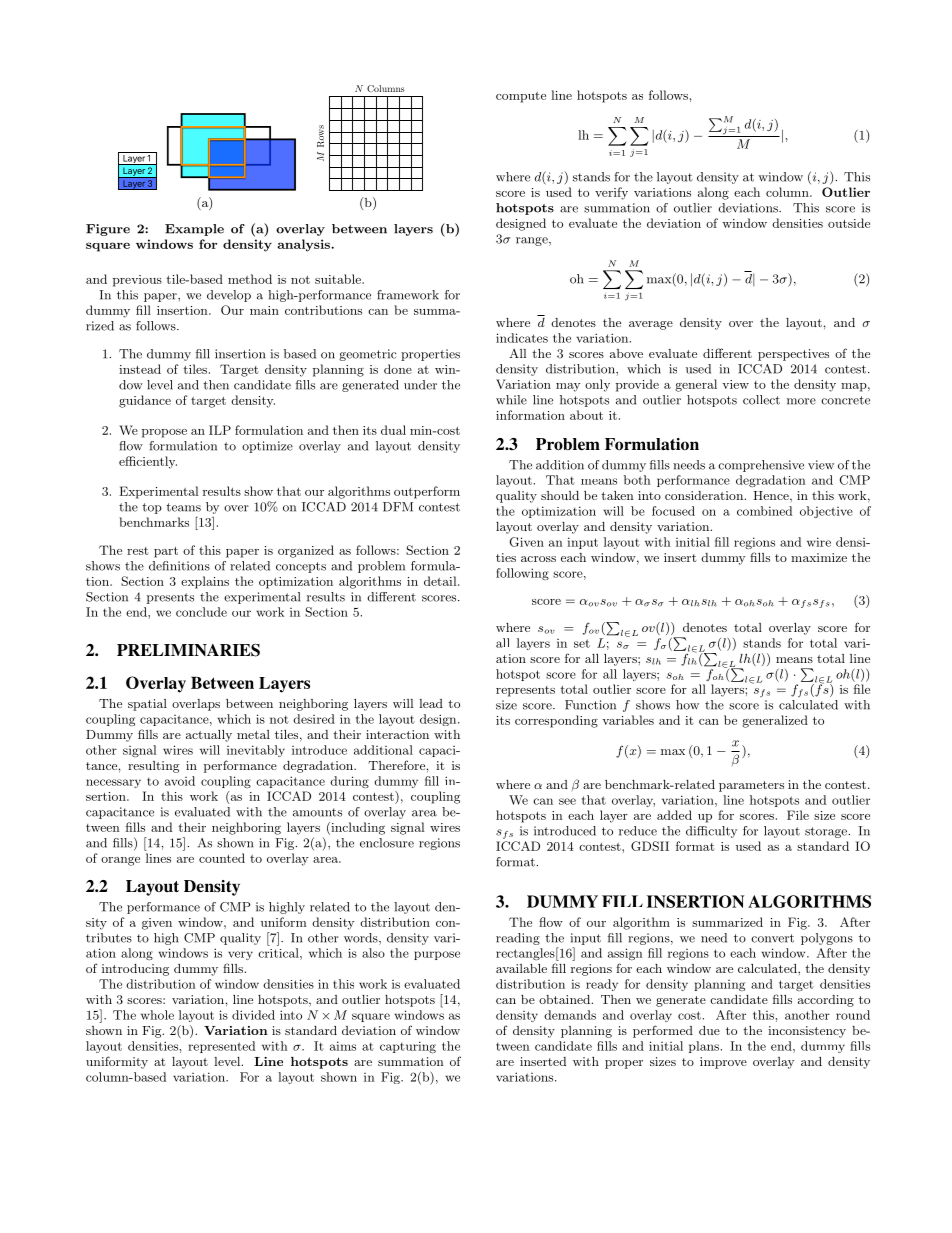 The width and height of the document is (952, 1233). What do you see at coordinates (209, 736) in the document?
I see `actually` at bounding box center [209, 736].
